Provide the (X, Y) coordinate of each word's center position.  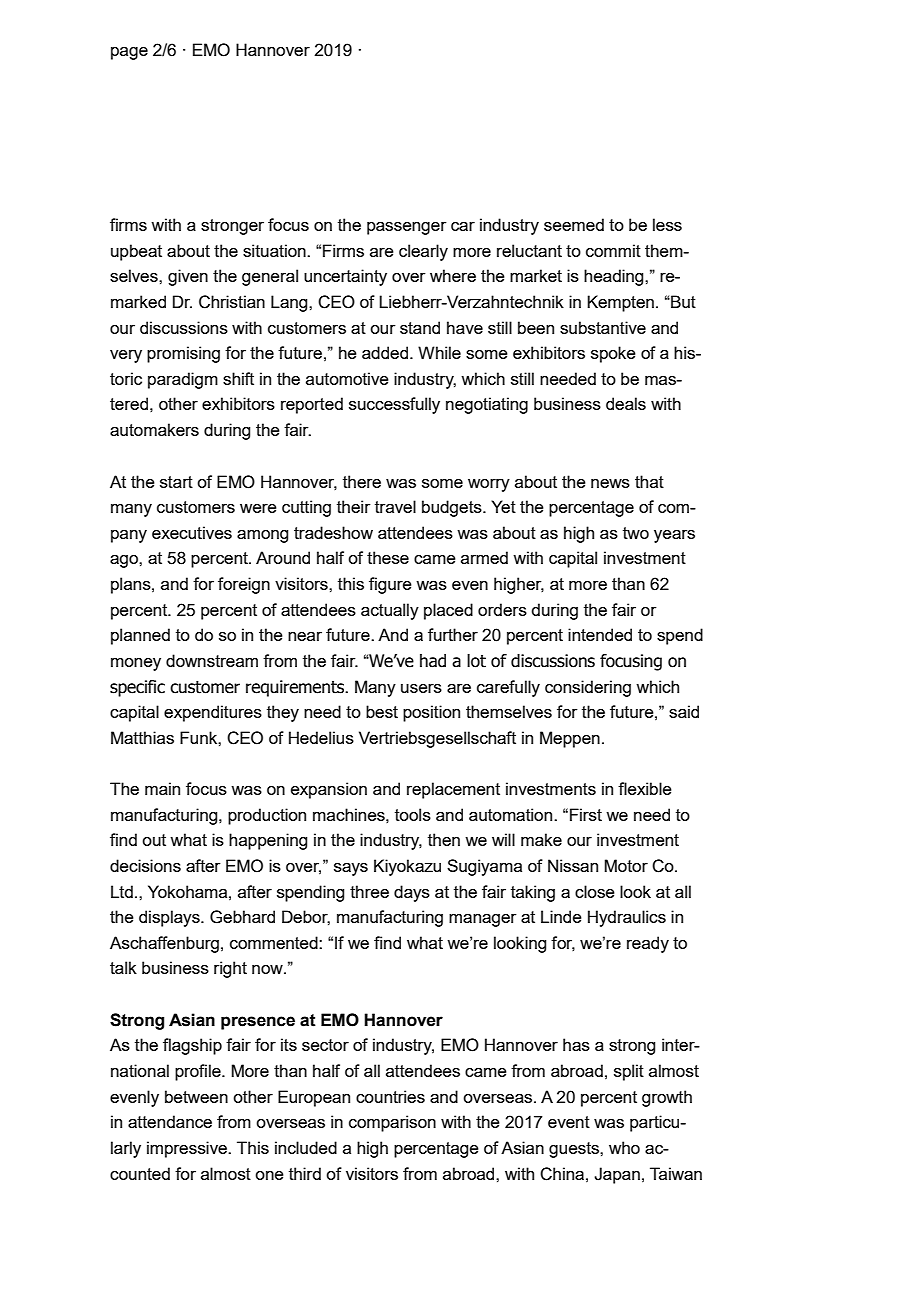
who (624, 1147)
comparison (392, 1123)
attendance (170, 1121)
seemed (574, 224)
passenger (407, 228)
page (129, 53)
